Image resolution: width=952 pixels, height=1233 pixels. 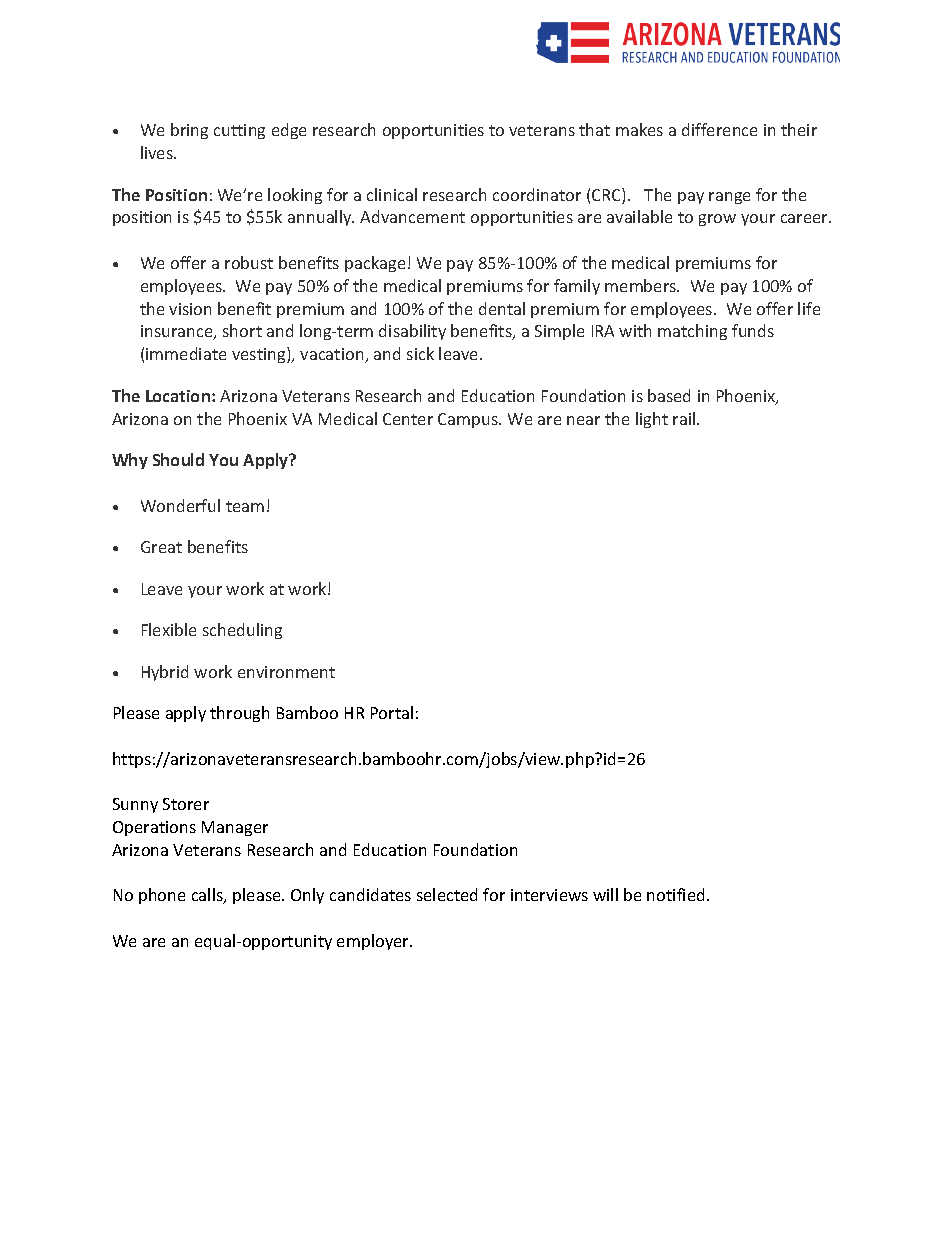 What do you see at coordinates (447, 894) in the screenshot?
I see `selected` at bounding box center [447, 894].
